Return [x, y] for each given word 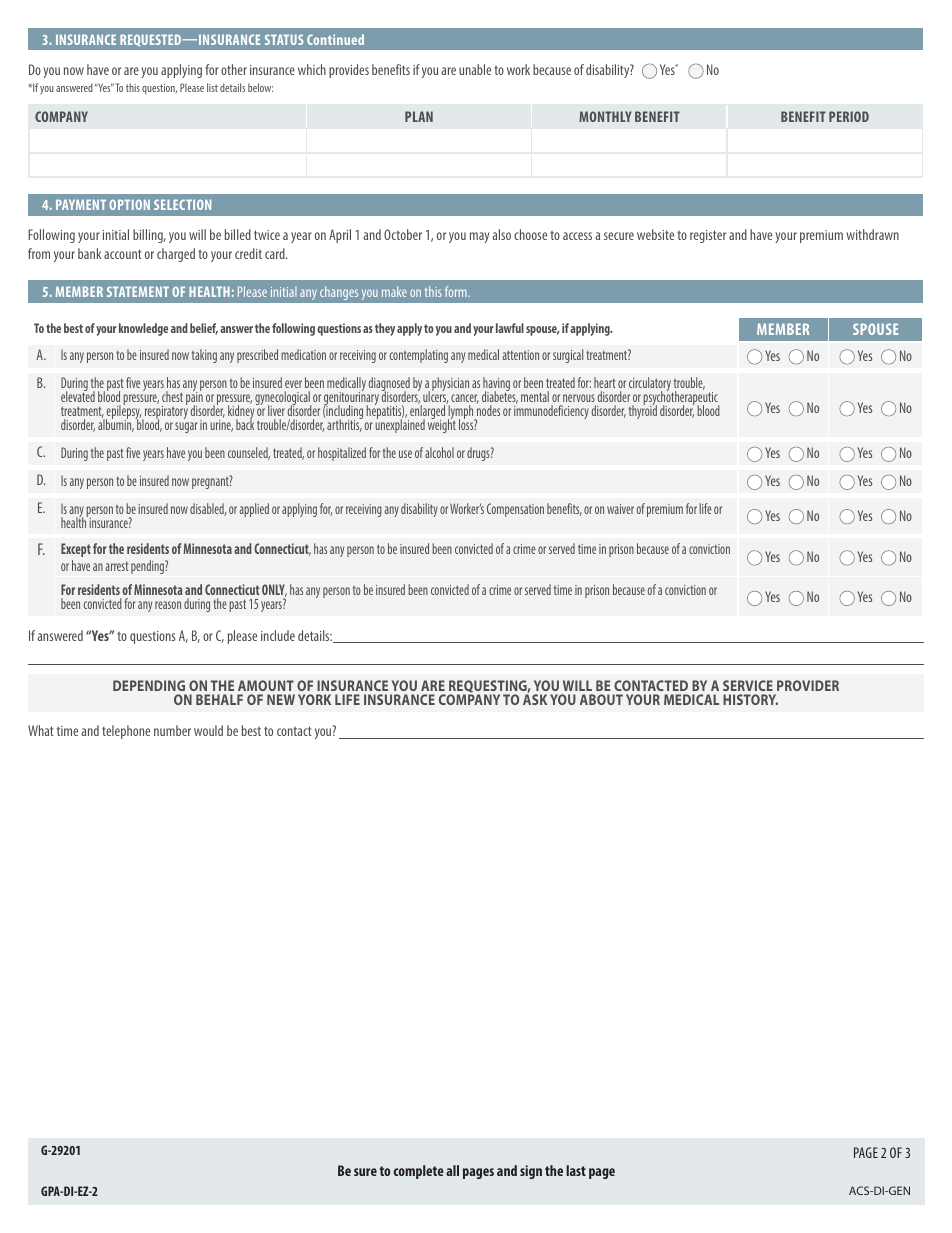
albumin [116, 425]
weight [442, 425]
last [576, 1170]
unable [475, 69]
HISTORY [750, 699]
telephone [126, 732]
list [212, 87]
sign [531, 1172]
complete [418, 1172]
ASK [535, 698]
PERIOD [849, 116]
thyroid [643, 411]
